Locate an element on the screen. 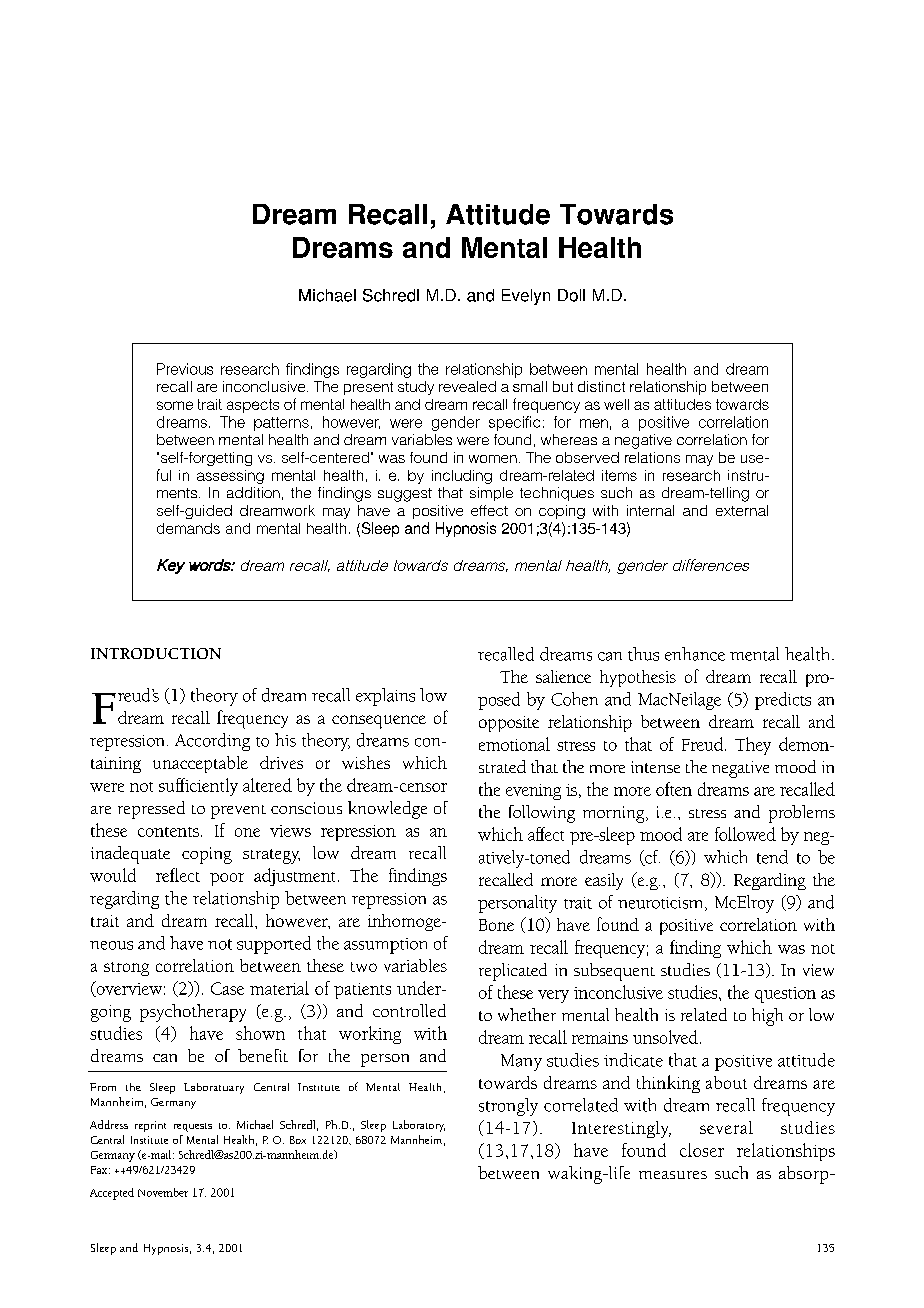  According is located at coordinates (212, 742).
